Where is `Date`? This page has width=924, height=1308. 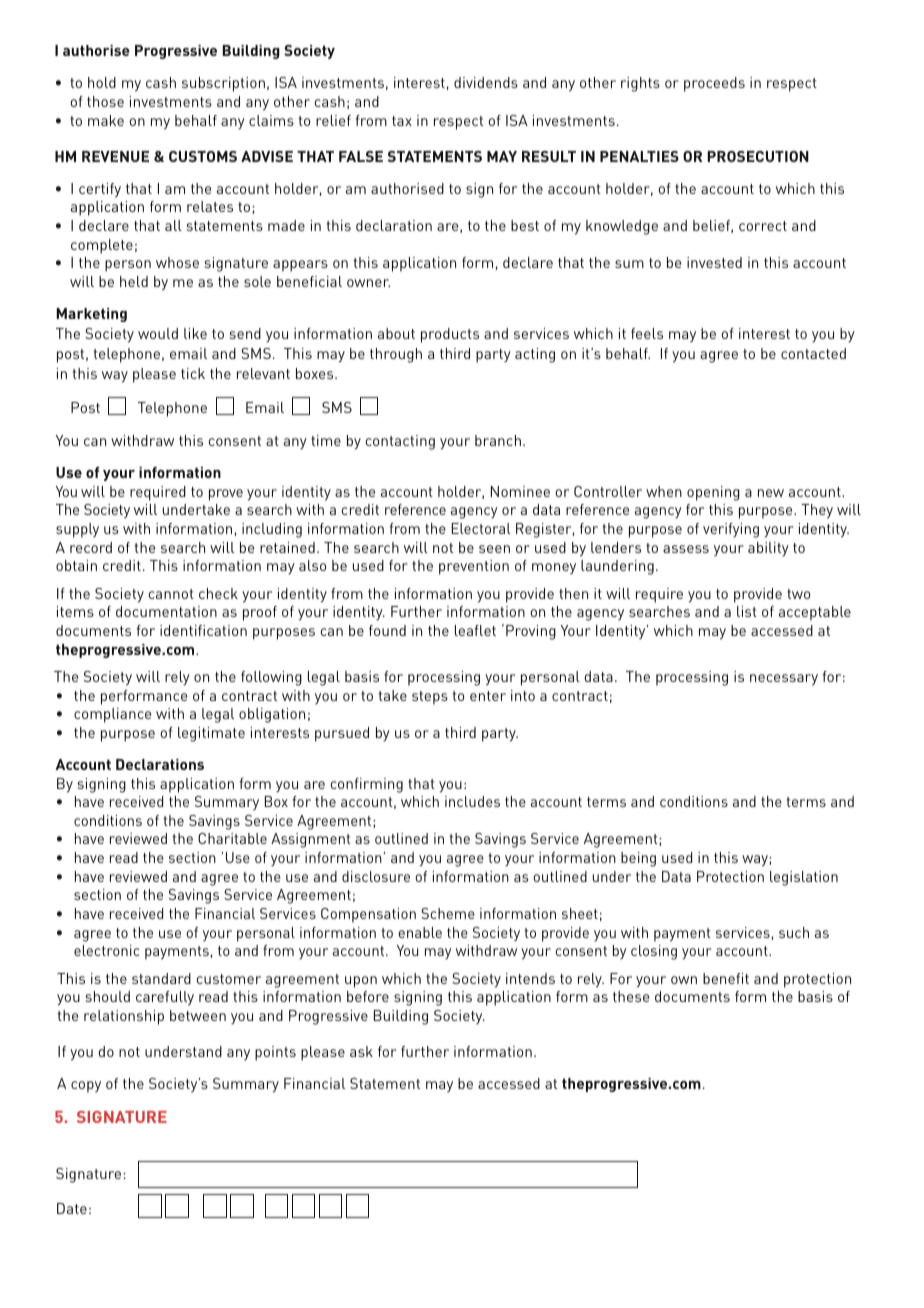 Date is located at coordinates (72, 1208).
